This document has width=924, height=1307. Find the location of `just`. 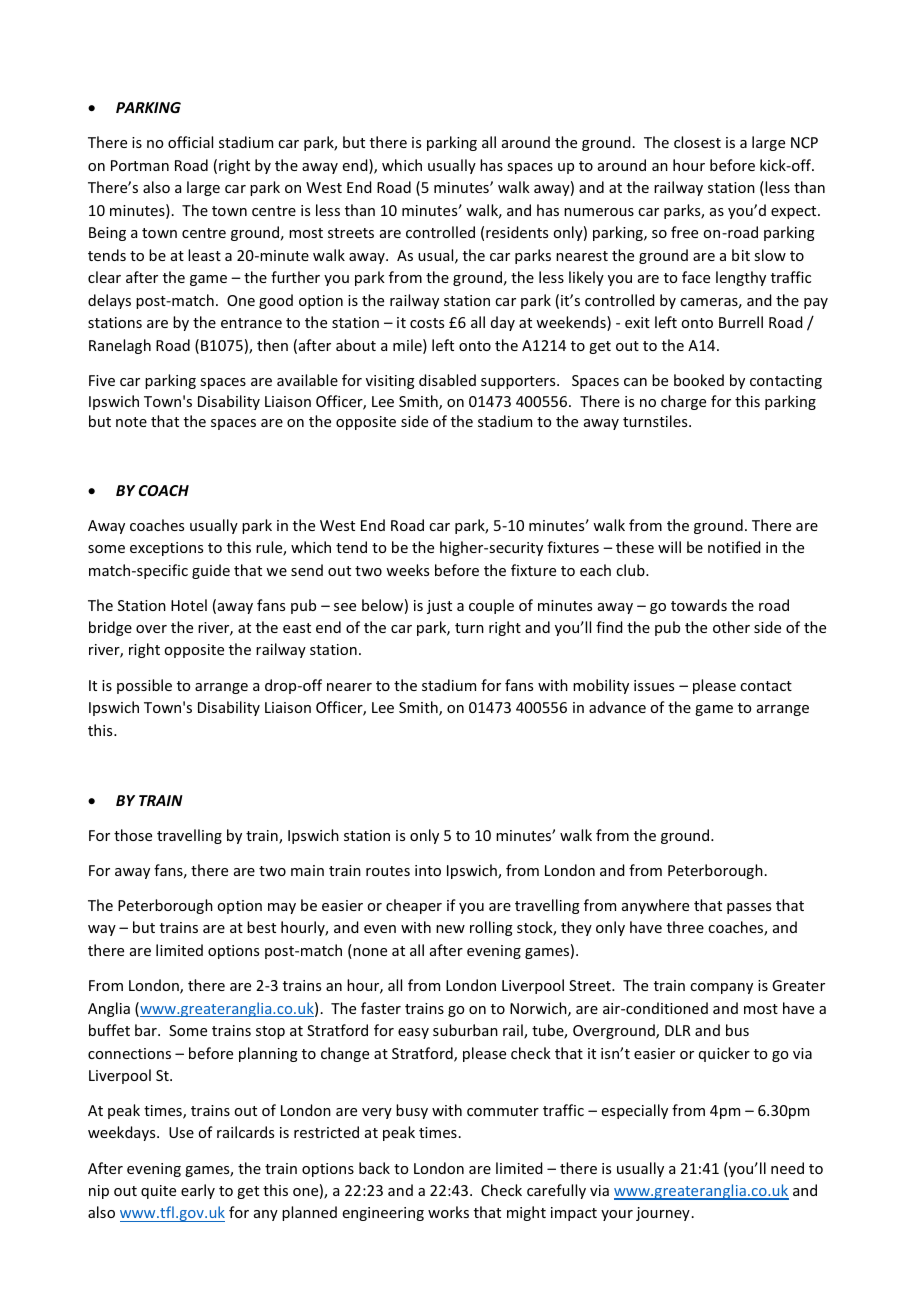

just is located at coordinates (439, 607).
